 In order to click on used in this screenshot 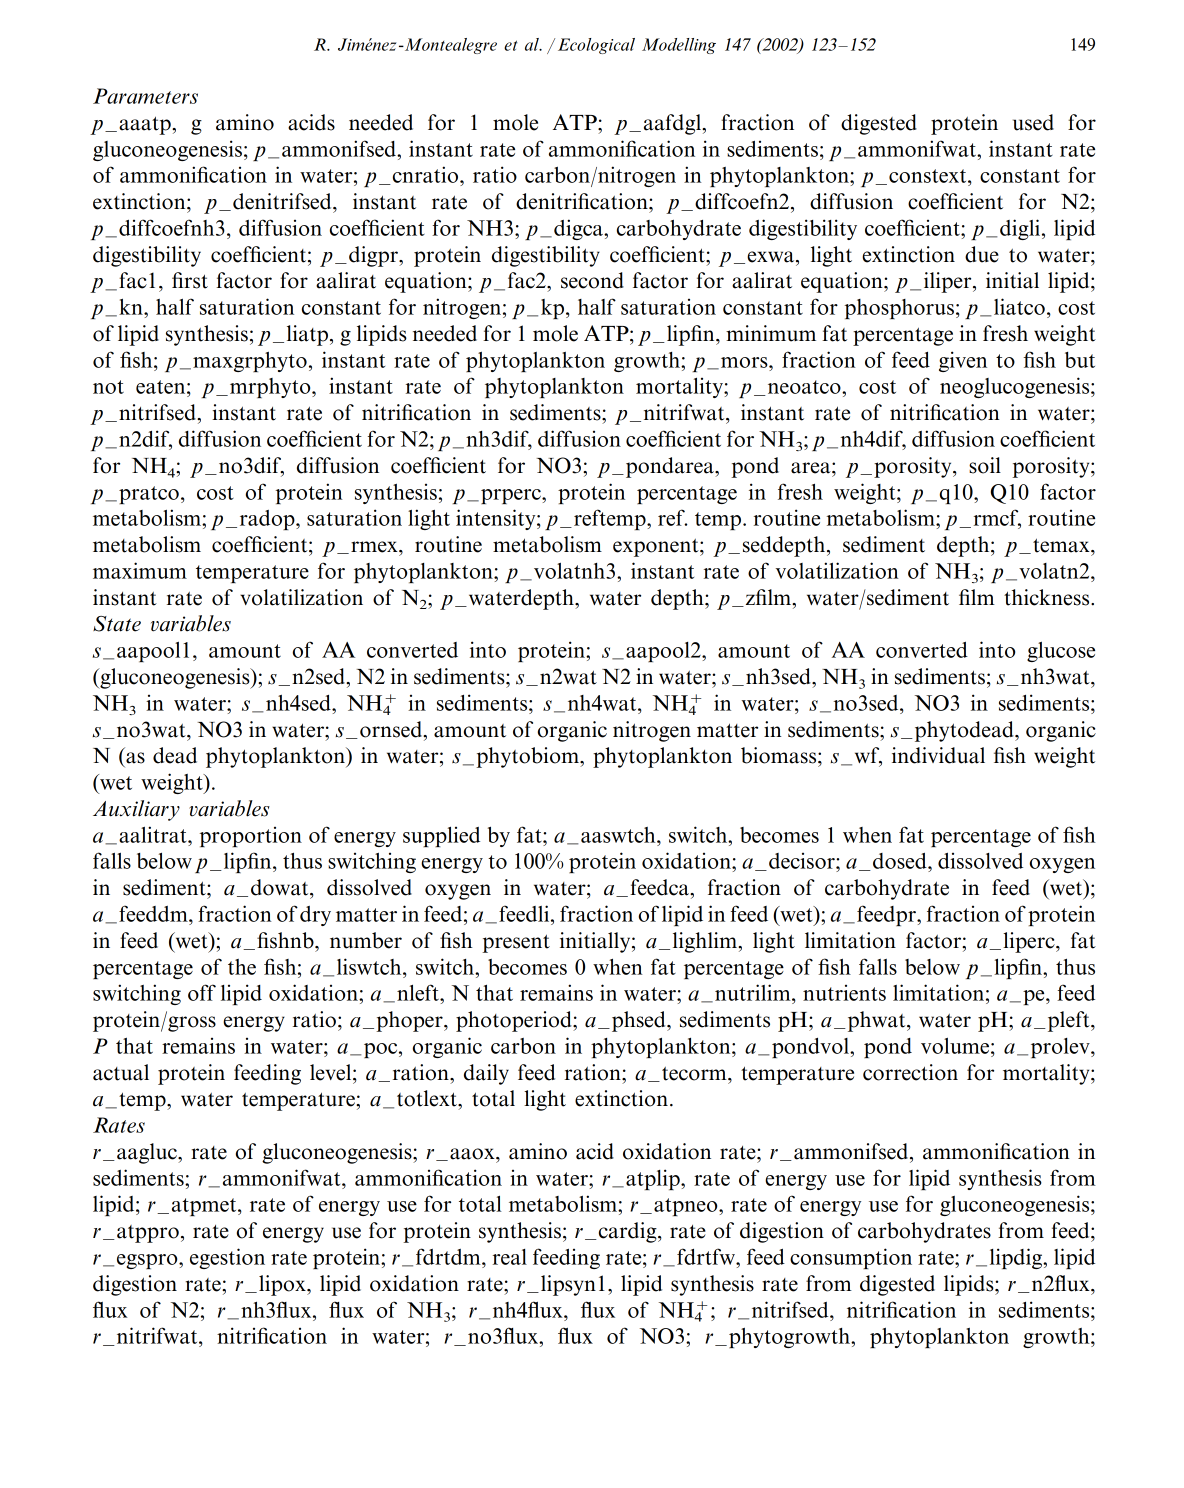, I will do `click(1033, 122)`.
